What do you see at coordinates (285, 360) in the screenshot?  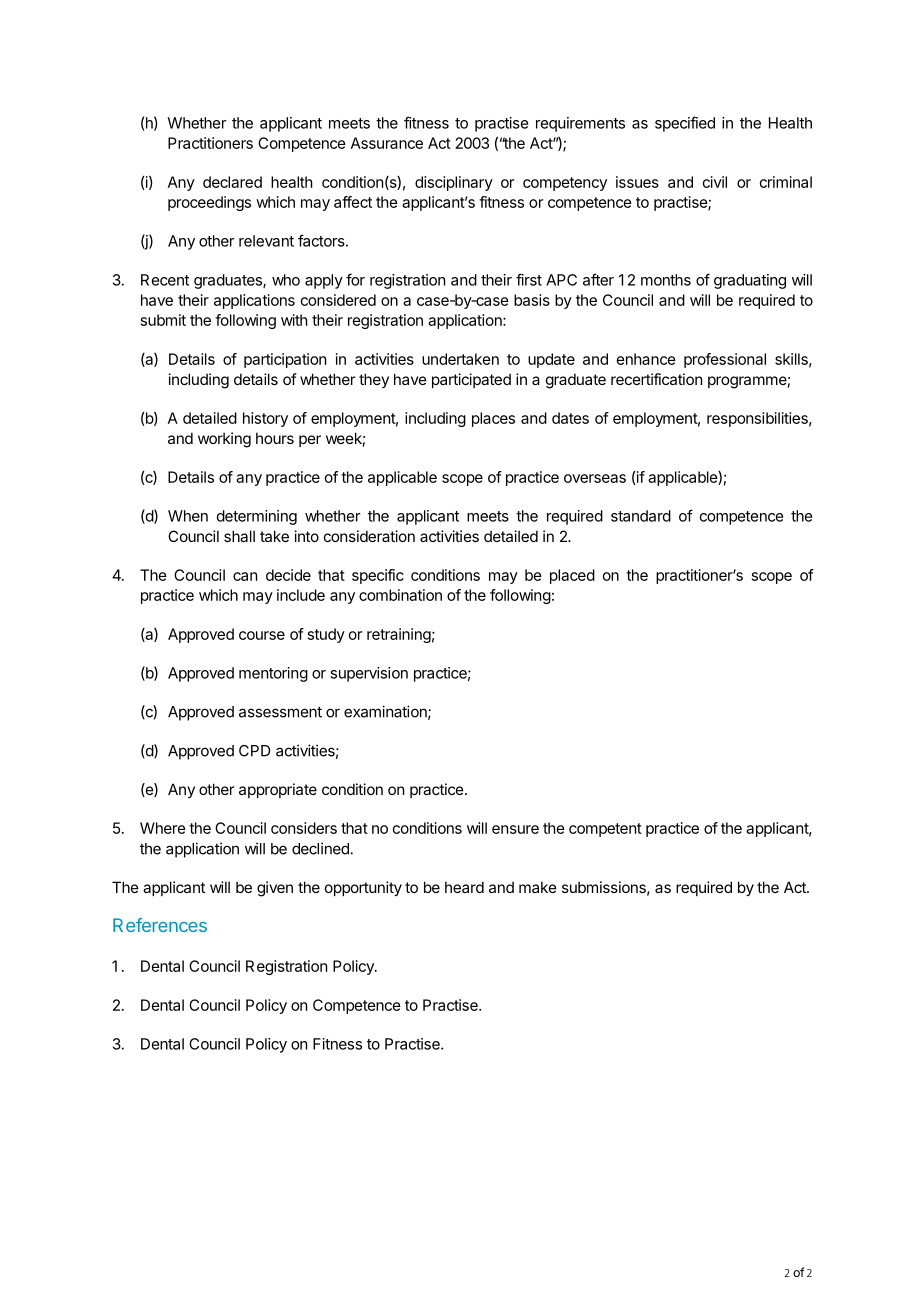 I see `participation` at bounding box center [285, 360].
